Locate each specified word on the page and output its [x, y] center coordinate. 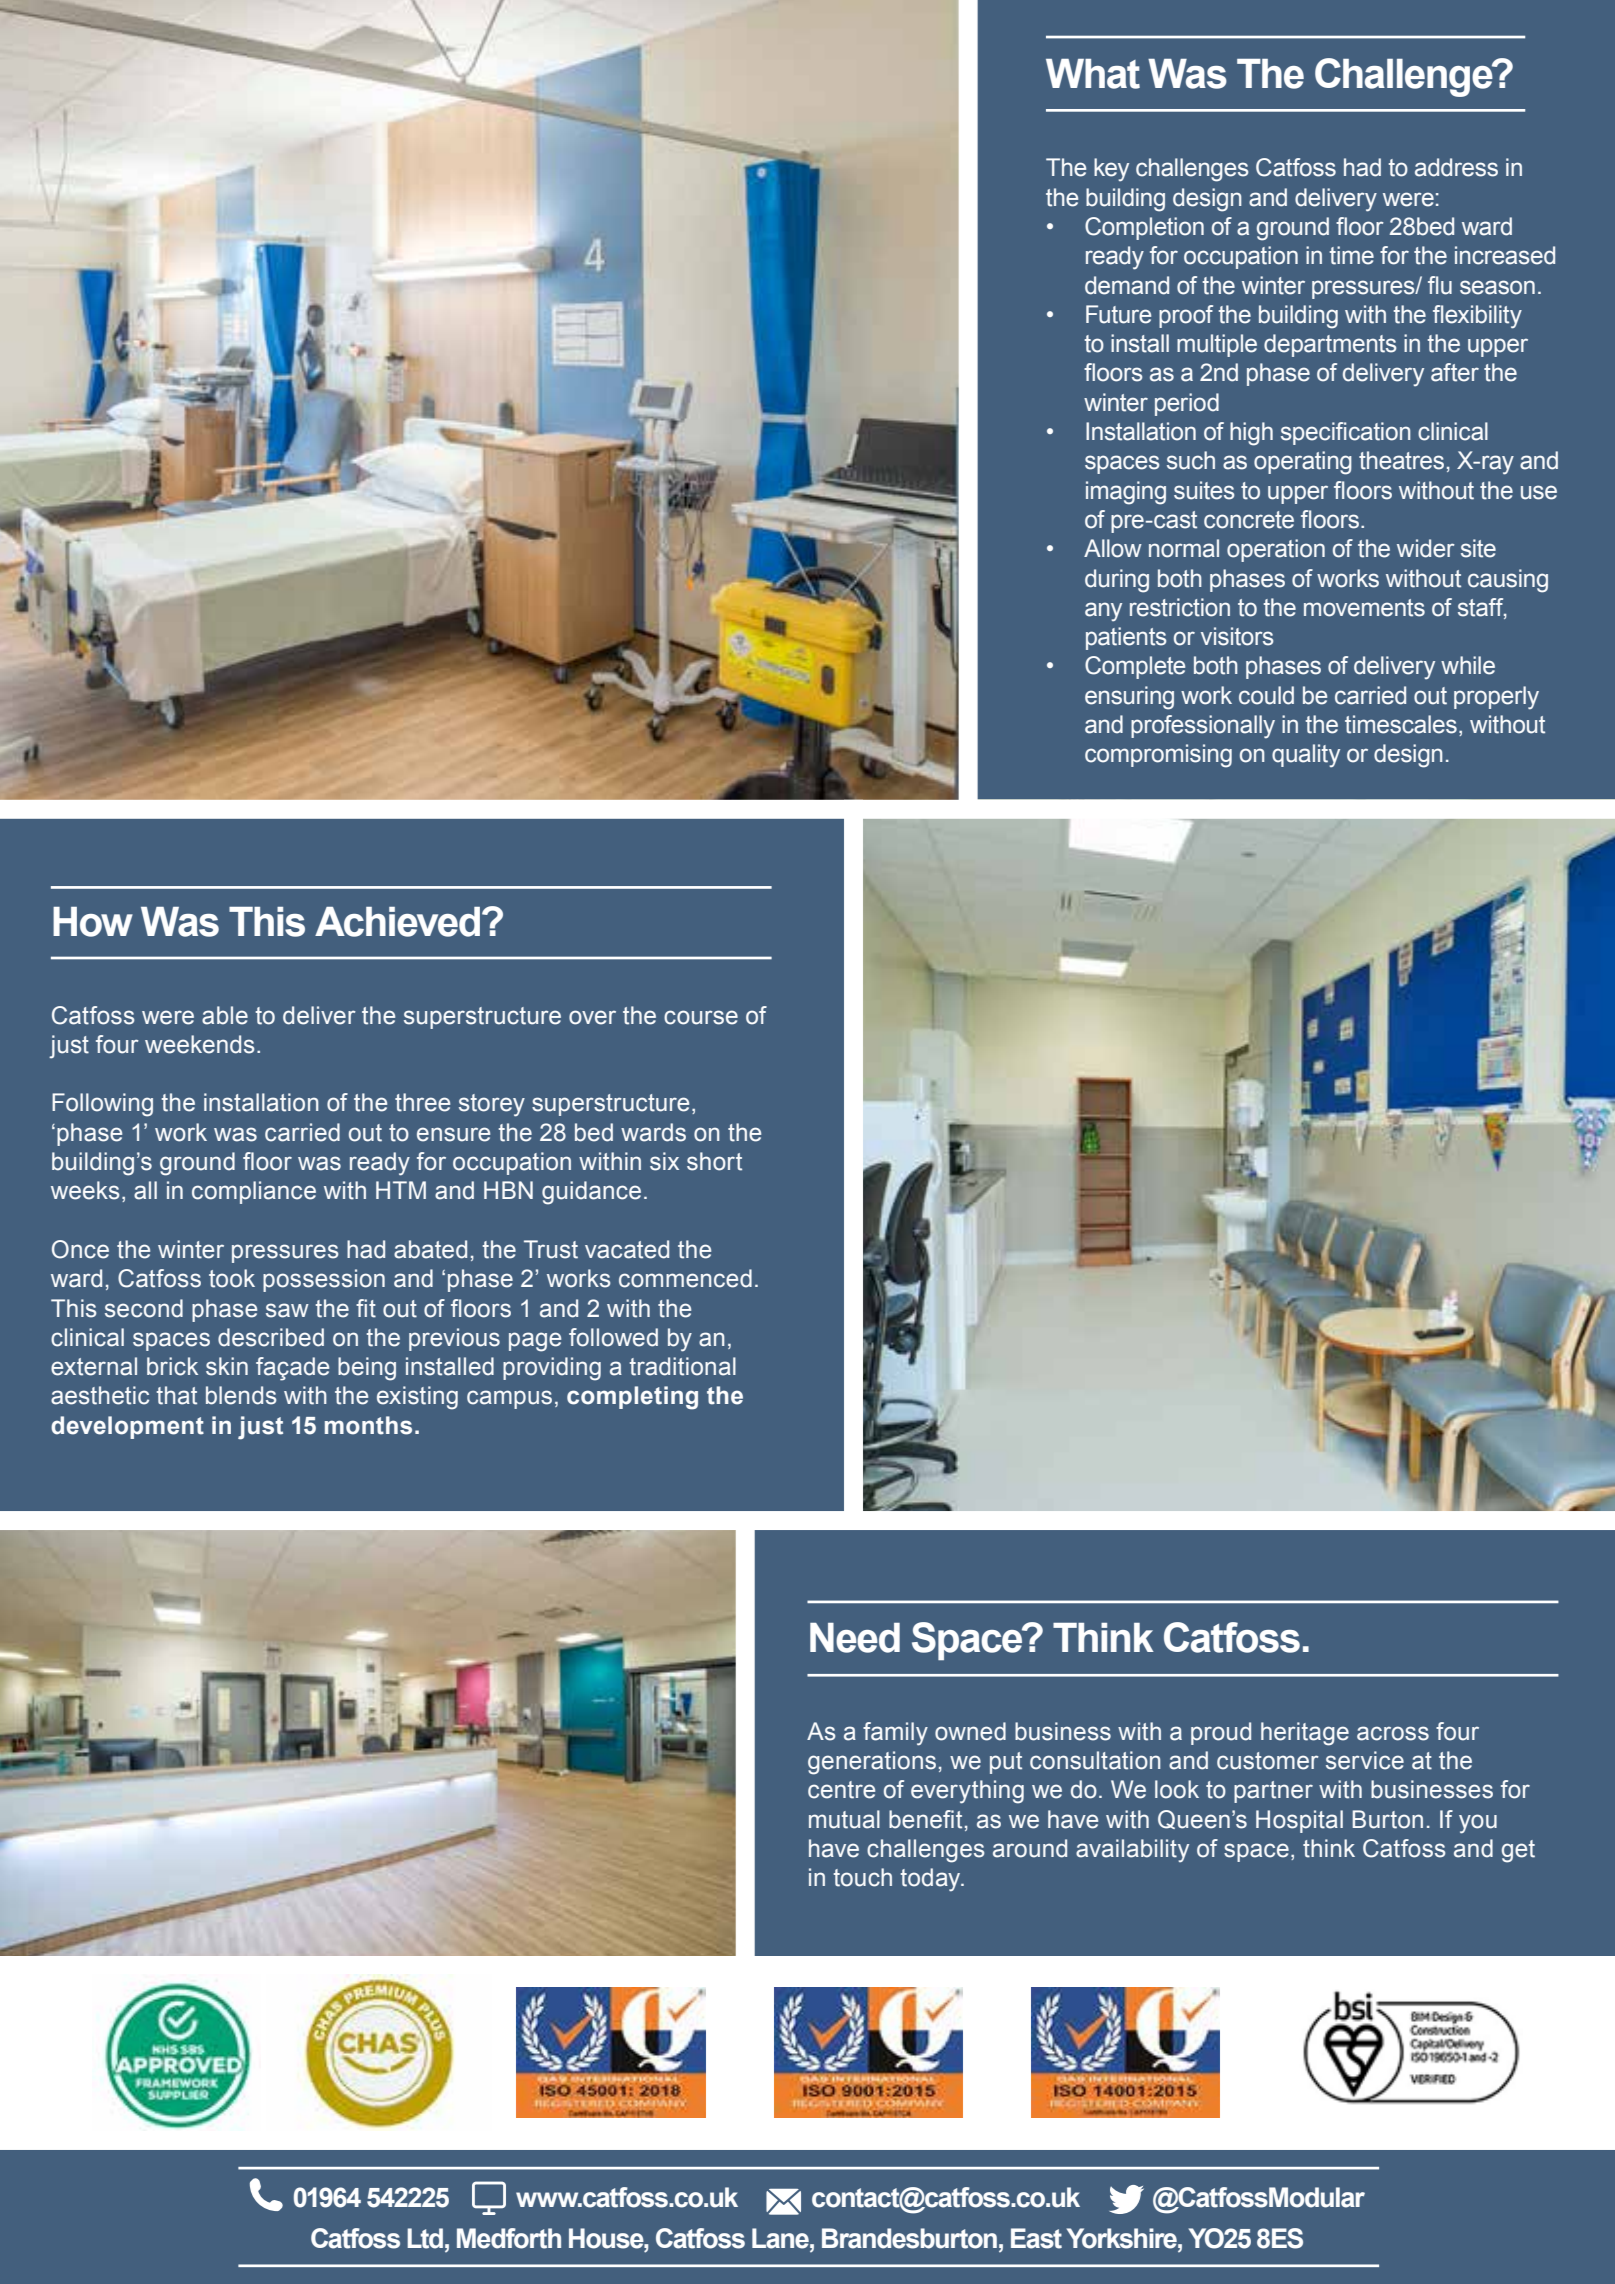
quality [1306, 756]
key [1111, 170]
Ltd [425, 2238]
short [714, 1161]
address [1456, 167]
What [1093, 74]
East [1036, 2238]
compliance [254, 1192]
